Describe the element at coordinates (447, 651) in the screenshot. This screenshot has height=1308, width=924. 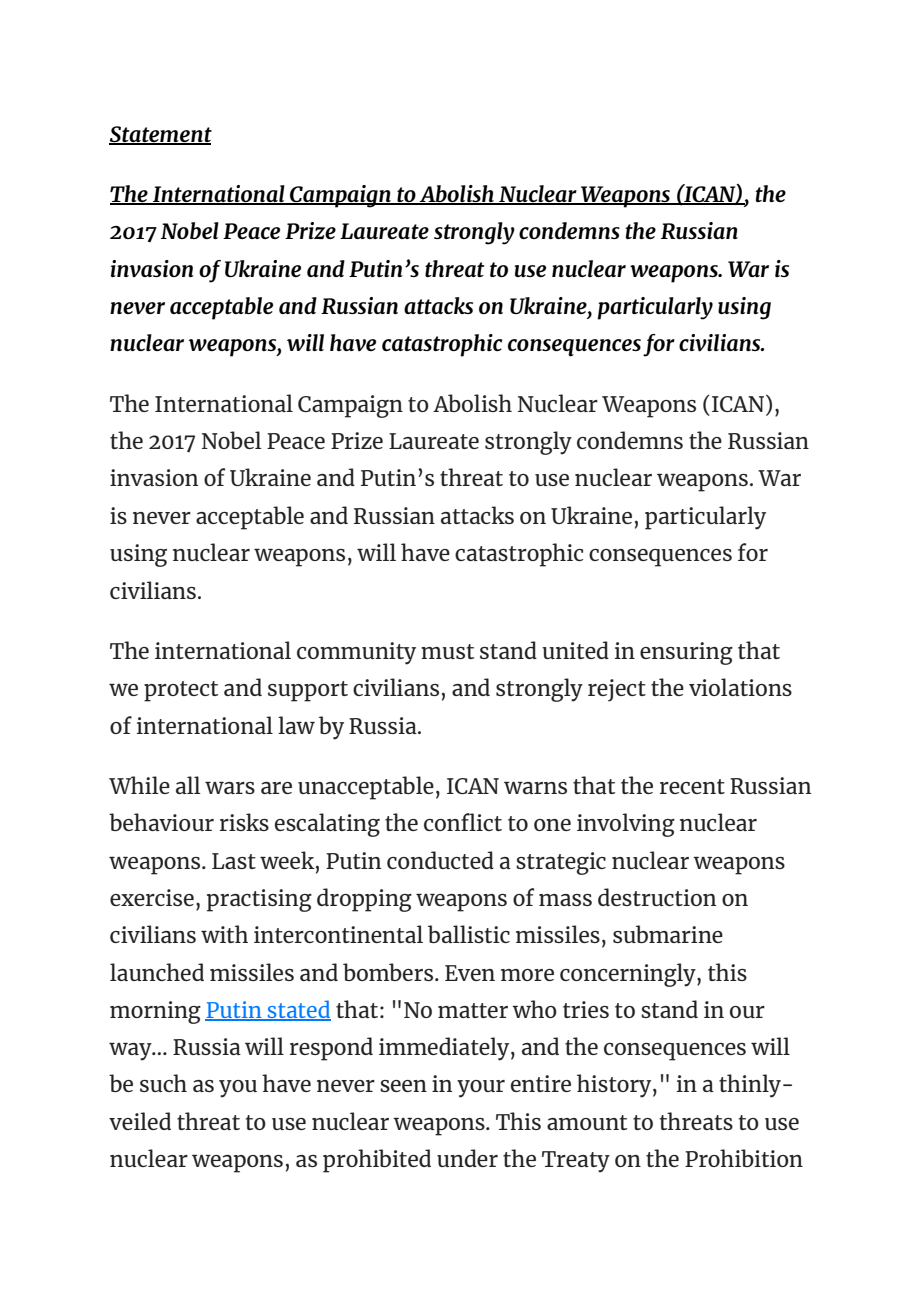
I see `must` at that location.
